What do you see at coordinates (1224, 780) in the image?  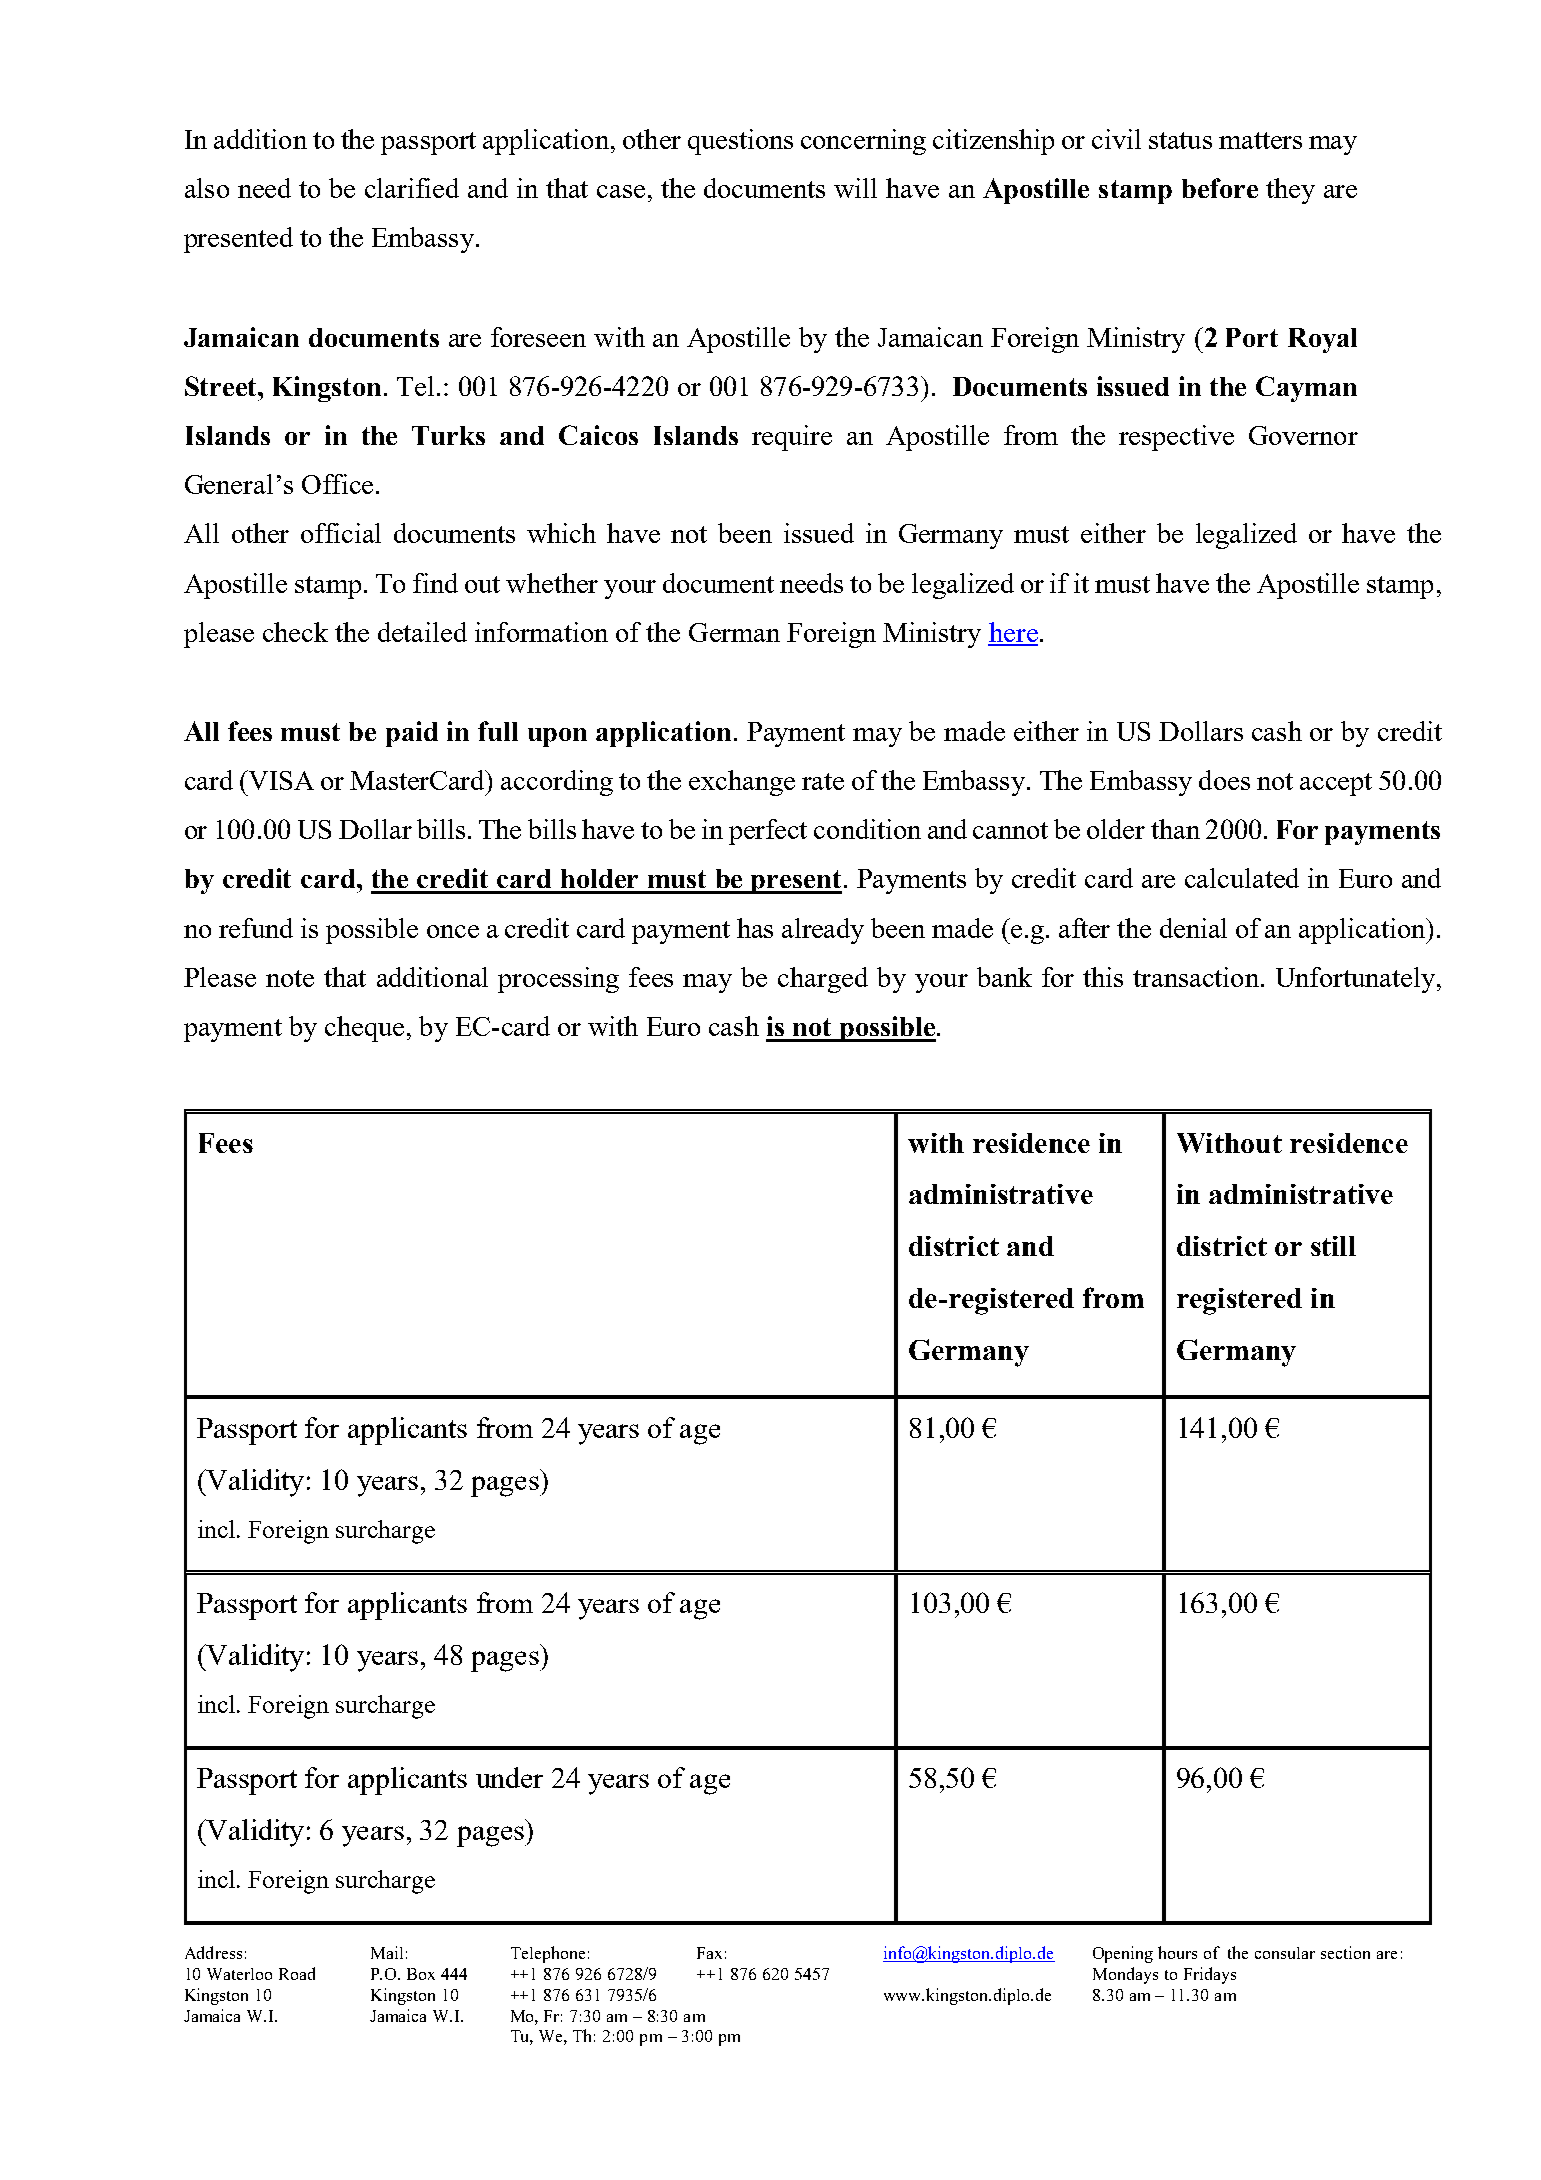 I see `does` at bounding box center [1224, 780].
